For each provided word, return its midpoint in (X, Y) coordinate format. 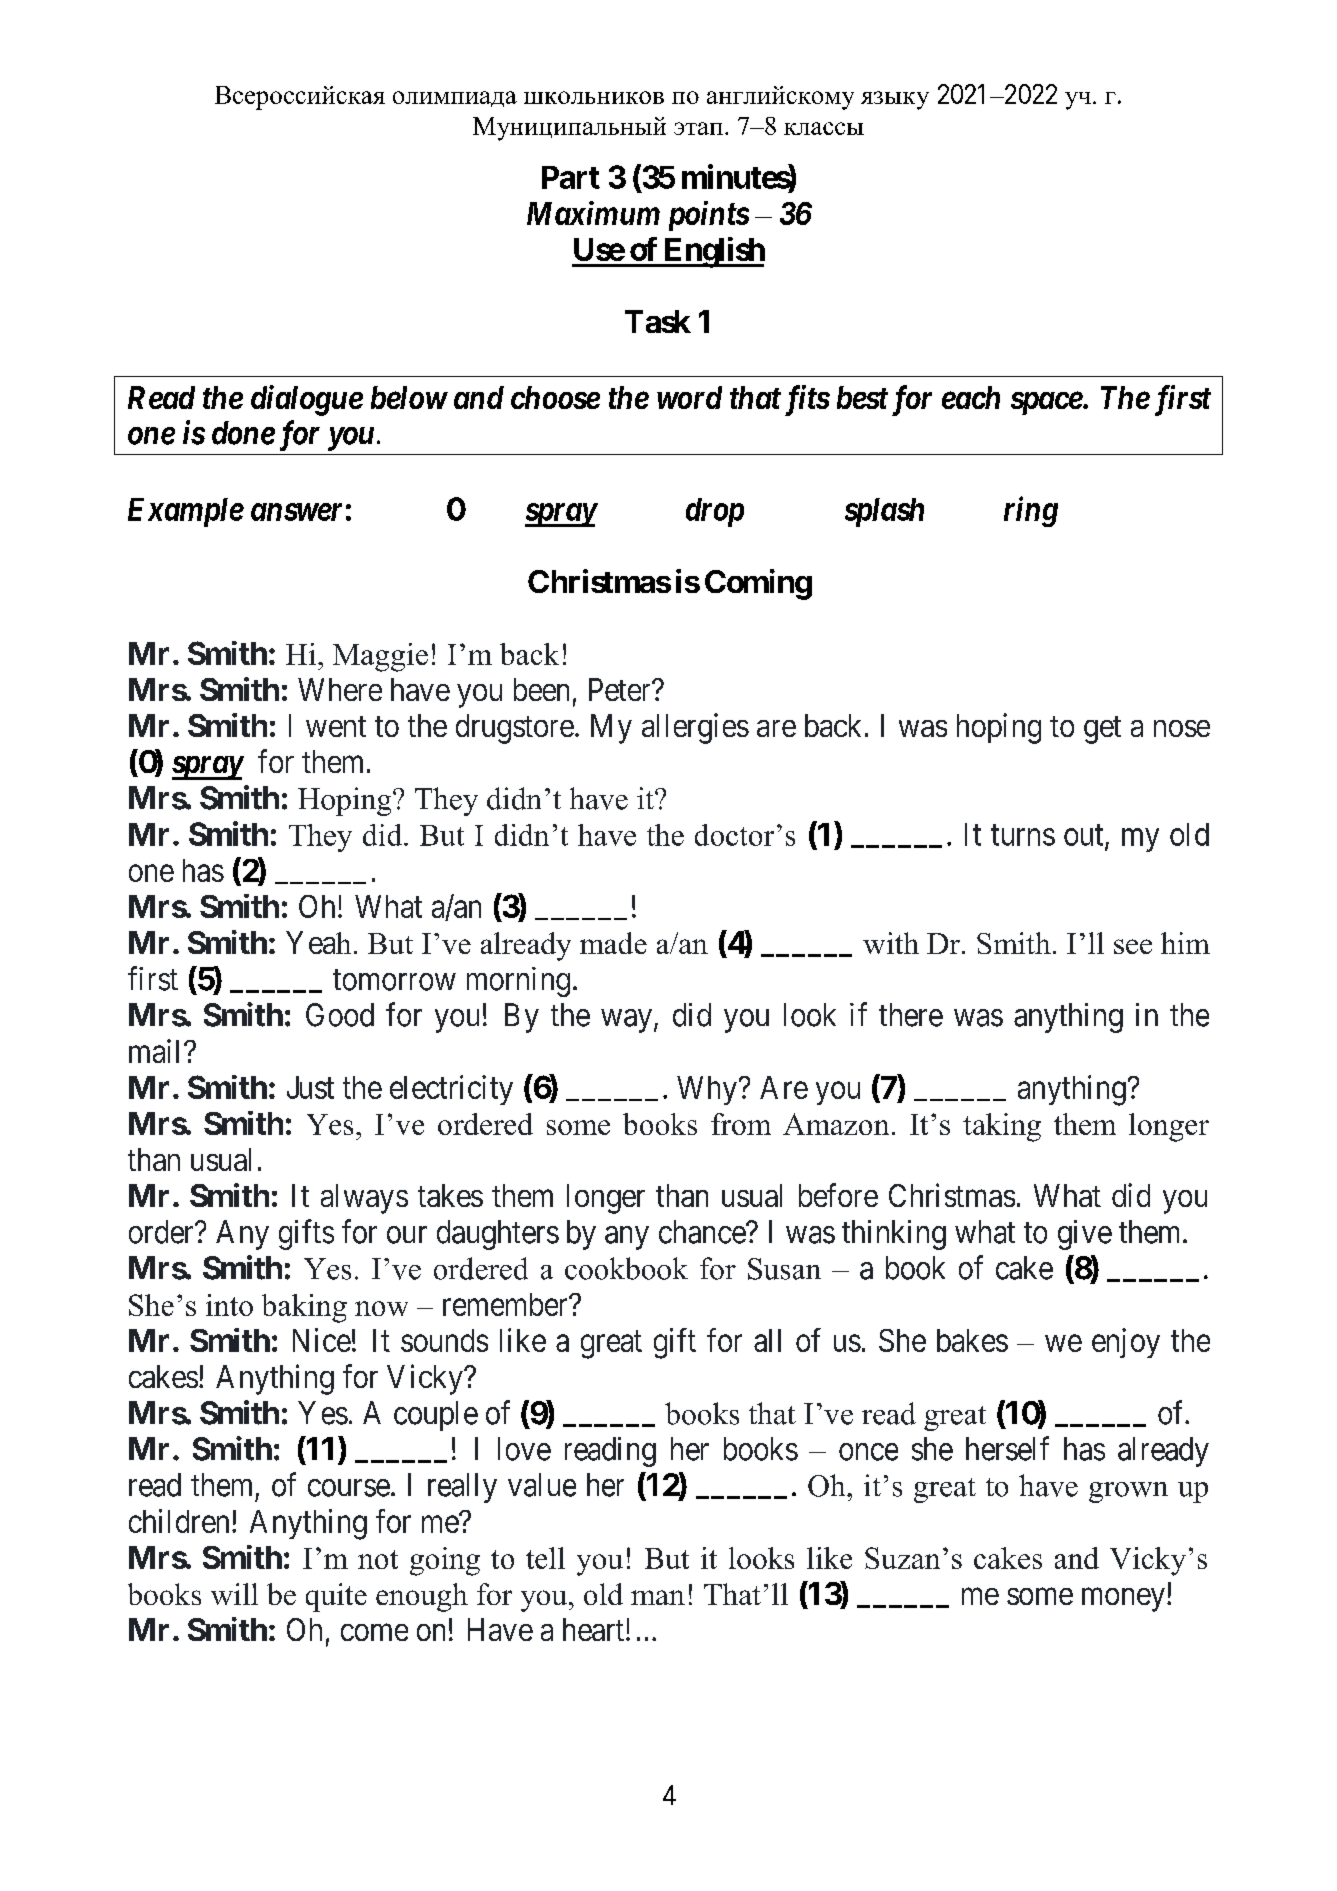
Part (571, 177)
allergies (695, 728)
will (234, 1594)
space (1047, 403)
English (713, 252)
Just (310, 1087)
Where (340, 689)
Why (708, 1090)
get (1102, 730)
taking (1002, 1127)
